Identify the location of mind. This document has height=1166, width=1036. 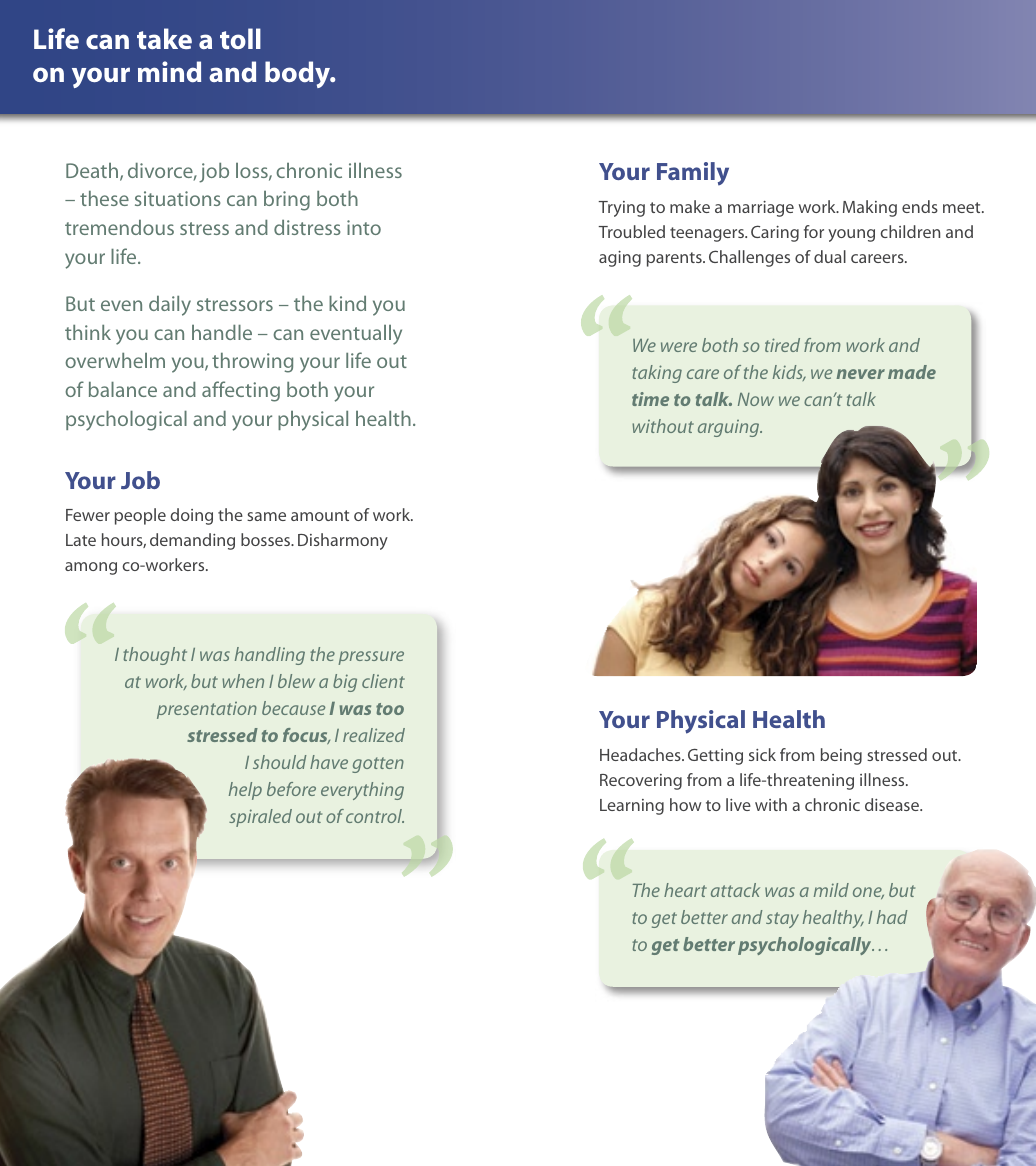
(169, 71).
